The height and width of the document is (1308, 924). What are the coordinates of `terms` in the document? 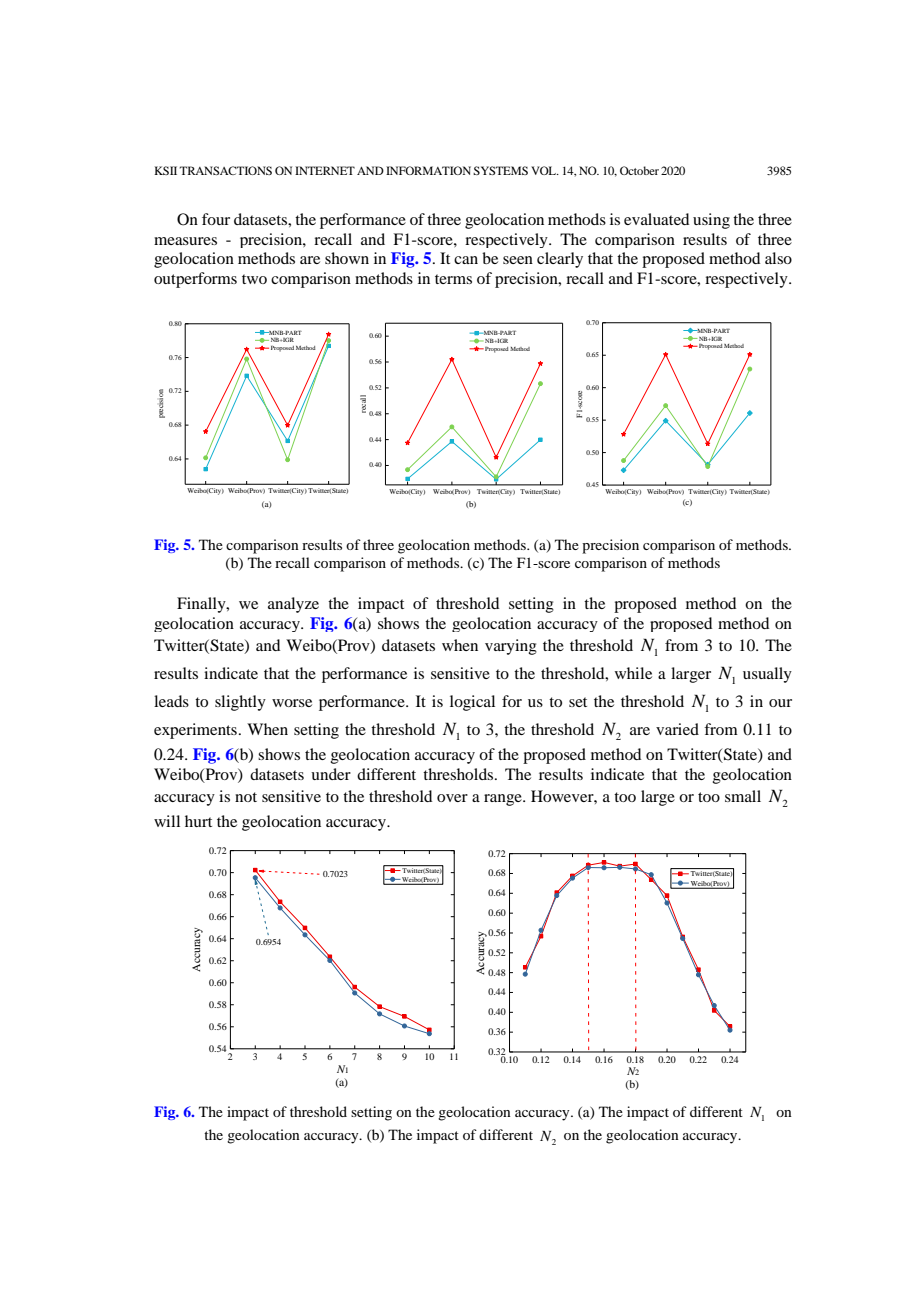 It's located at (453, 279).
